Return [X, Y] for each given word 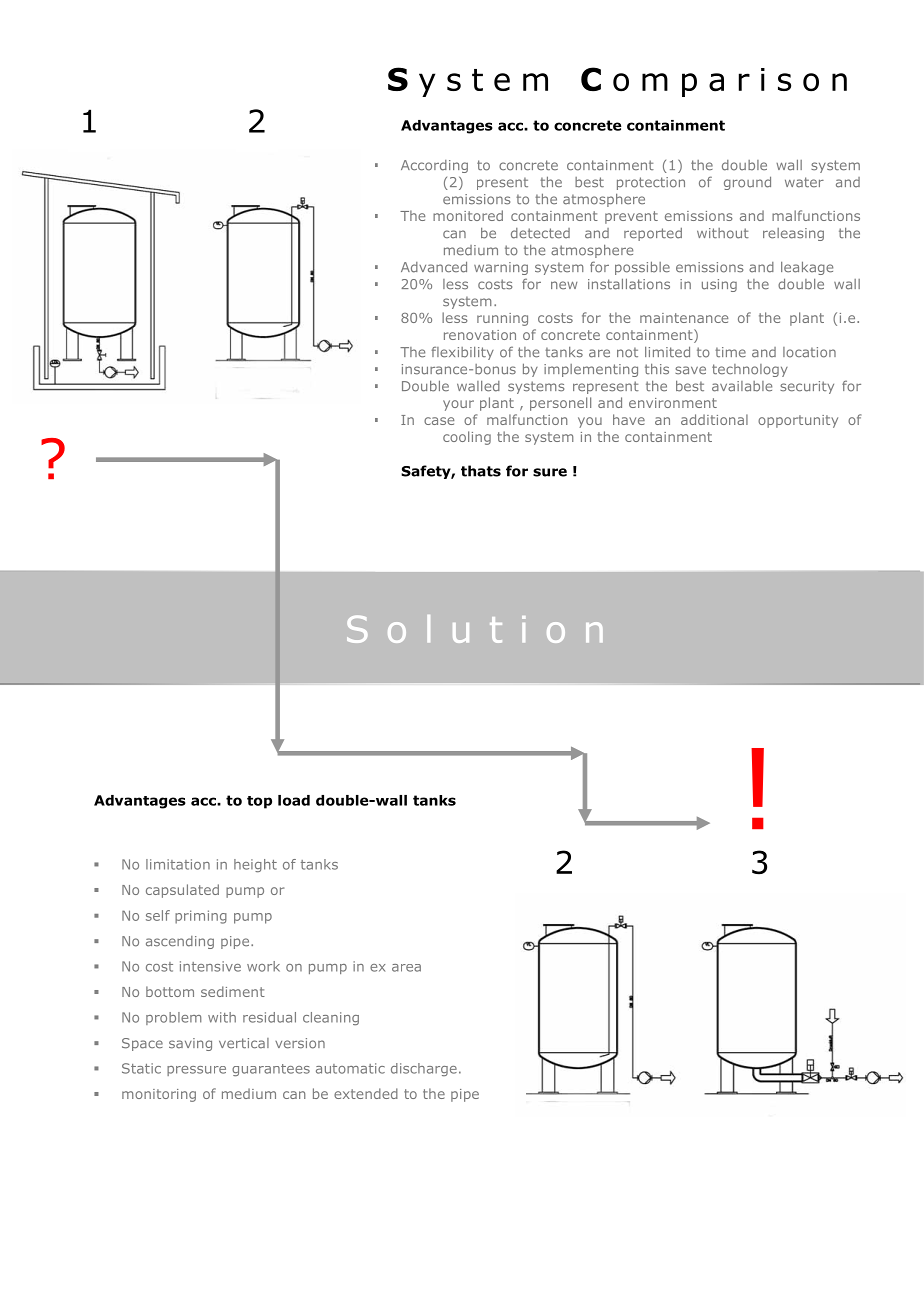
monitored [468, 215]
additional [714, 419]
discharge [424, 1069]
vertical [244, 1043]
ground [747, 183]
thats [481, 471]
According [434, 166]
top [259, 802]
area [406, 968]
